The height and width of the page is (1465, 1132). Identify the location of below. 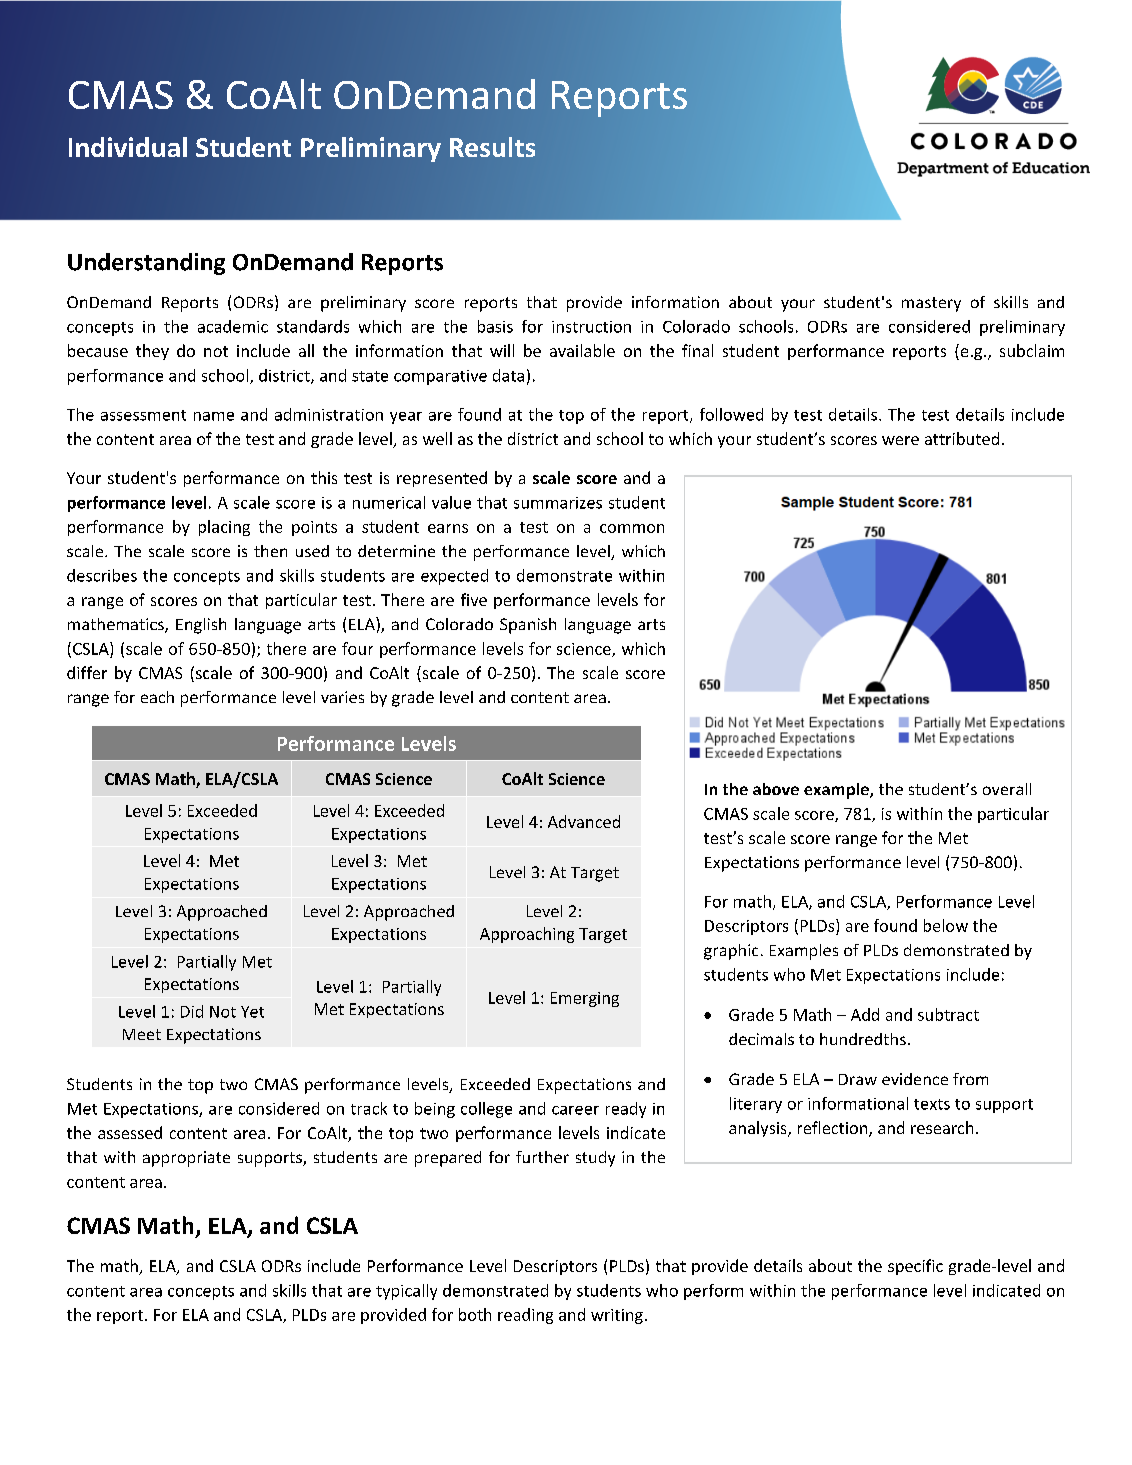
(946, 925).
